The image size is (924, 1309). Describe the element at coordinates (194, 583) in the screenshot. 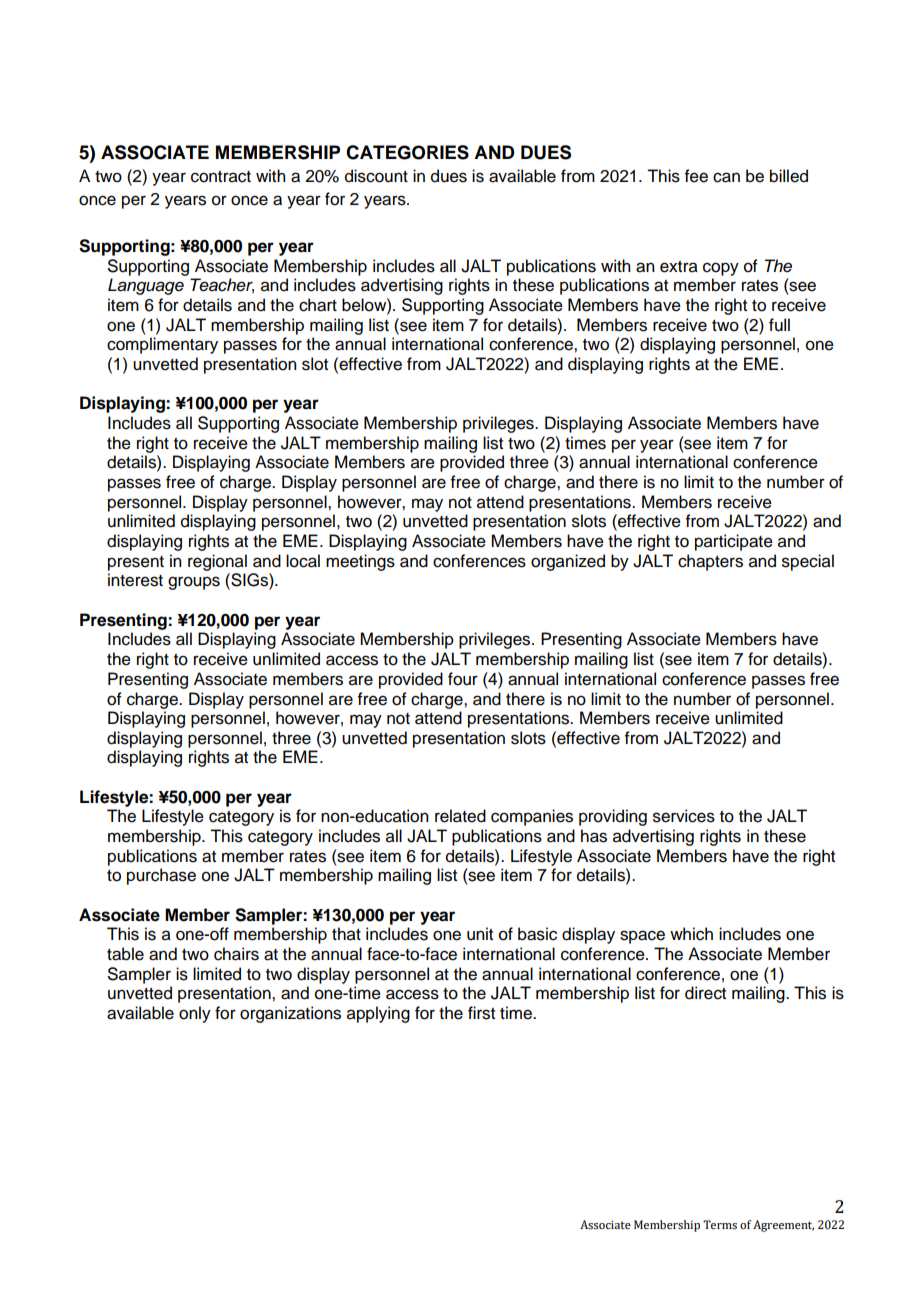

I see `groups` at that location.
